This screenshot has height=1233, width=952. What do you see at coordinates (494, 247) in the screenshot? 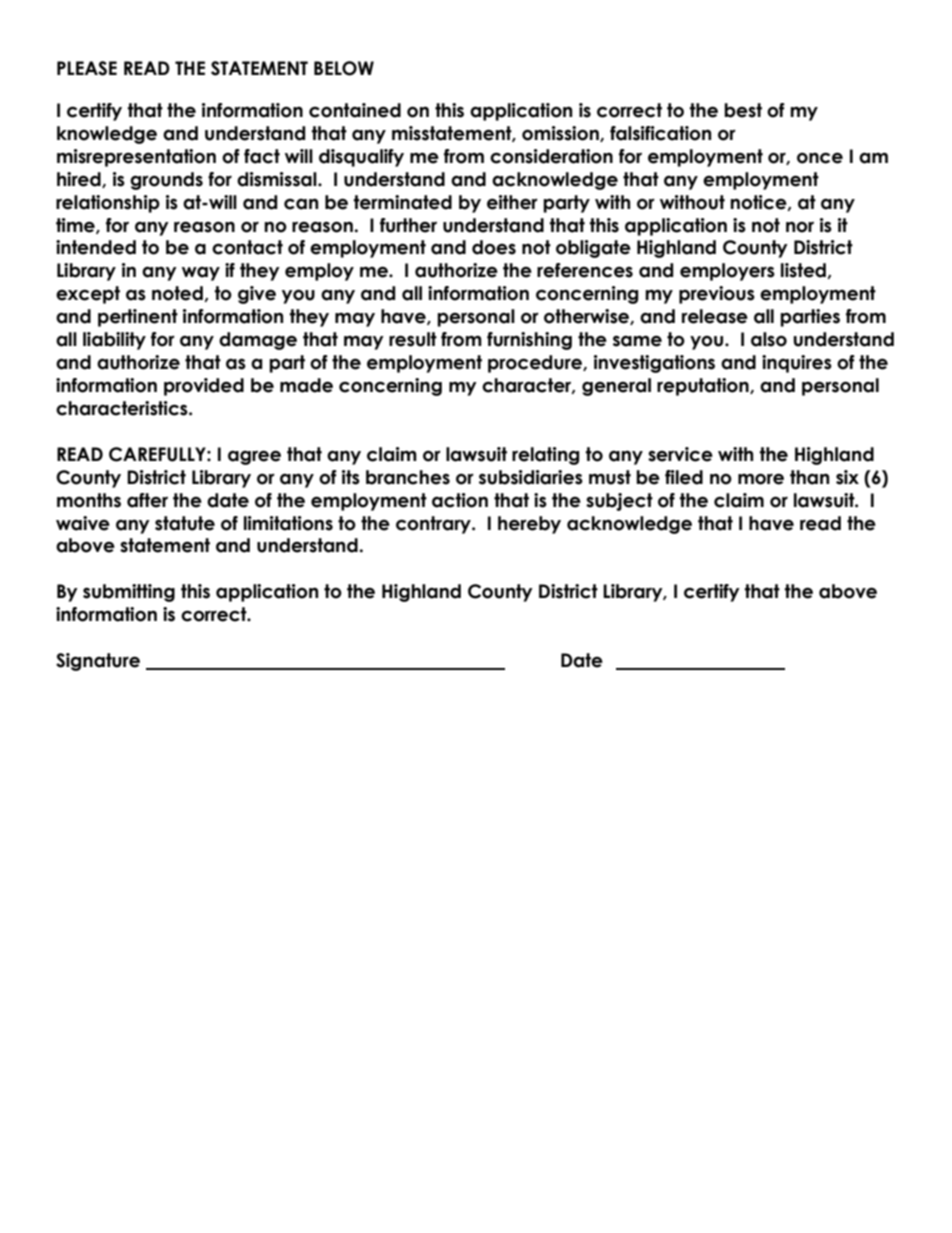
I see `does` at bounding box center [494, 247].
